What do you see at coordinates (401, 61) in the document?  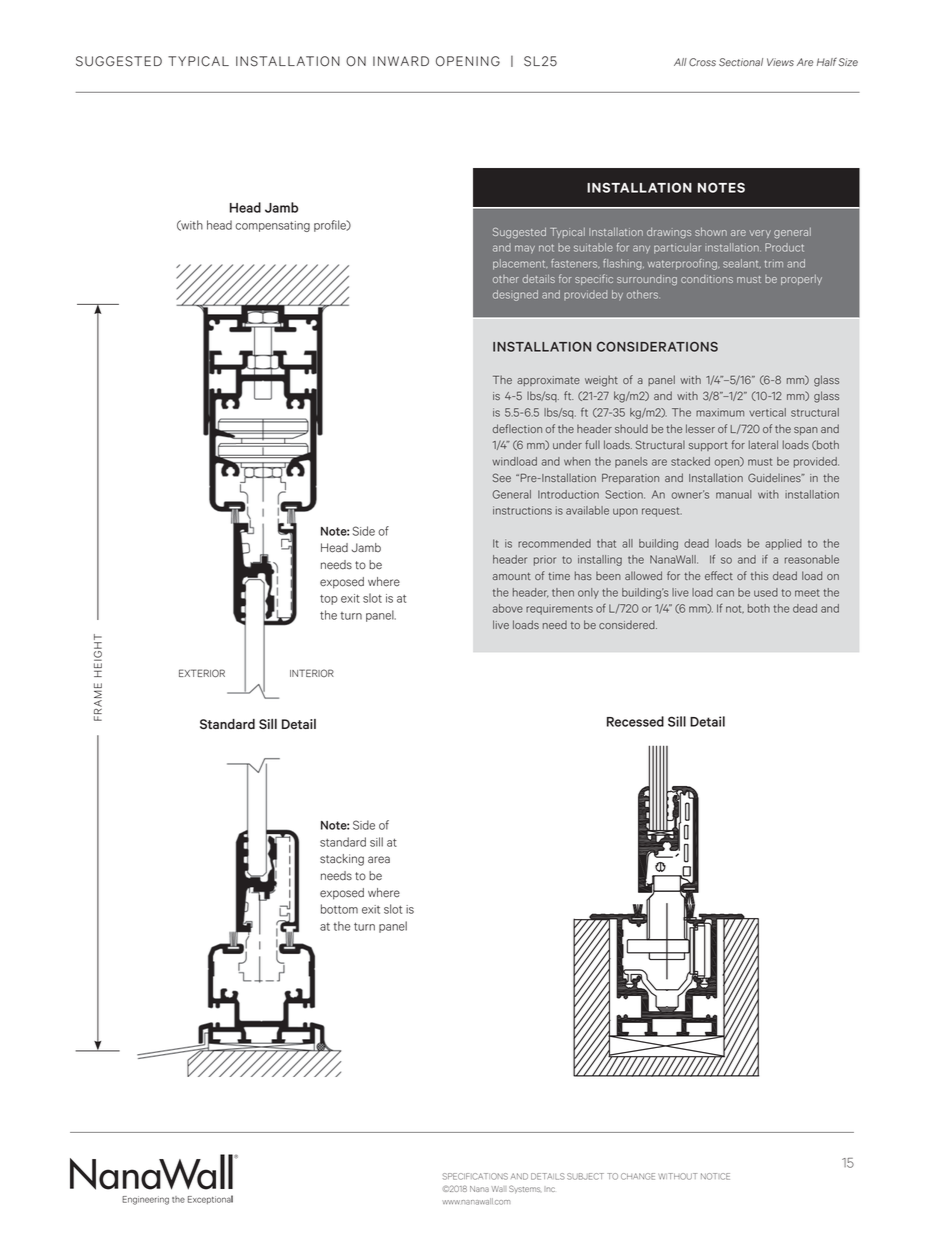 I see `INWARD` at bounding box center [401, 61].
